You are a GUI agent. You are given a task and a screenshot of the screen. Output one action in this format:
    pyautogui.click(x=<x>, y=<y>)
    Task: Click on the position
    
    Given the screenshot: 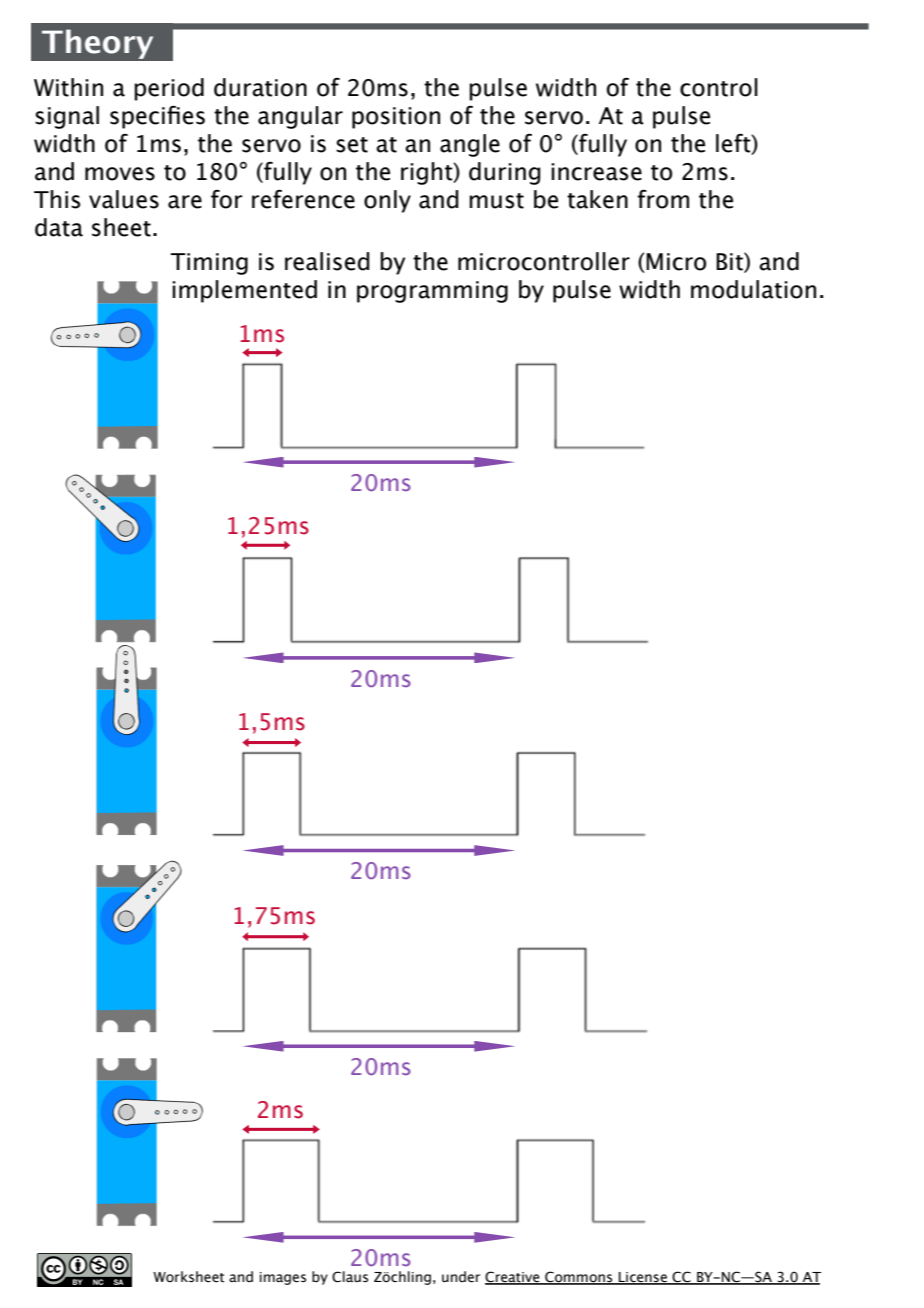 What is the action you would take?
    pyautogui.click(x=396, y=118)
